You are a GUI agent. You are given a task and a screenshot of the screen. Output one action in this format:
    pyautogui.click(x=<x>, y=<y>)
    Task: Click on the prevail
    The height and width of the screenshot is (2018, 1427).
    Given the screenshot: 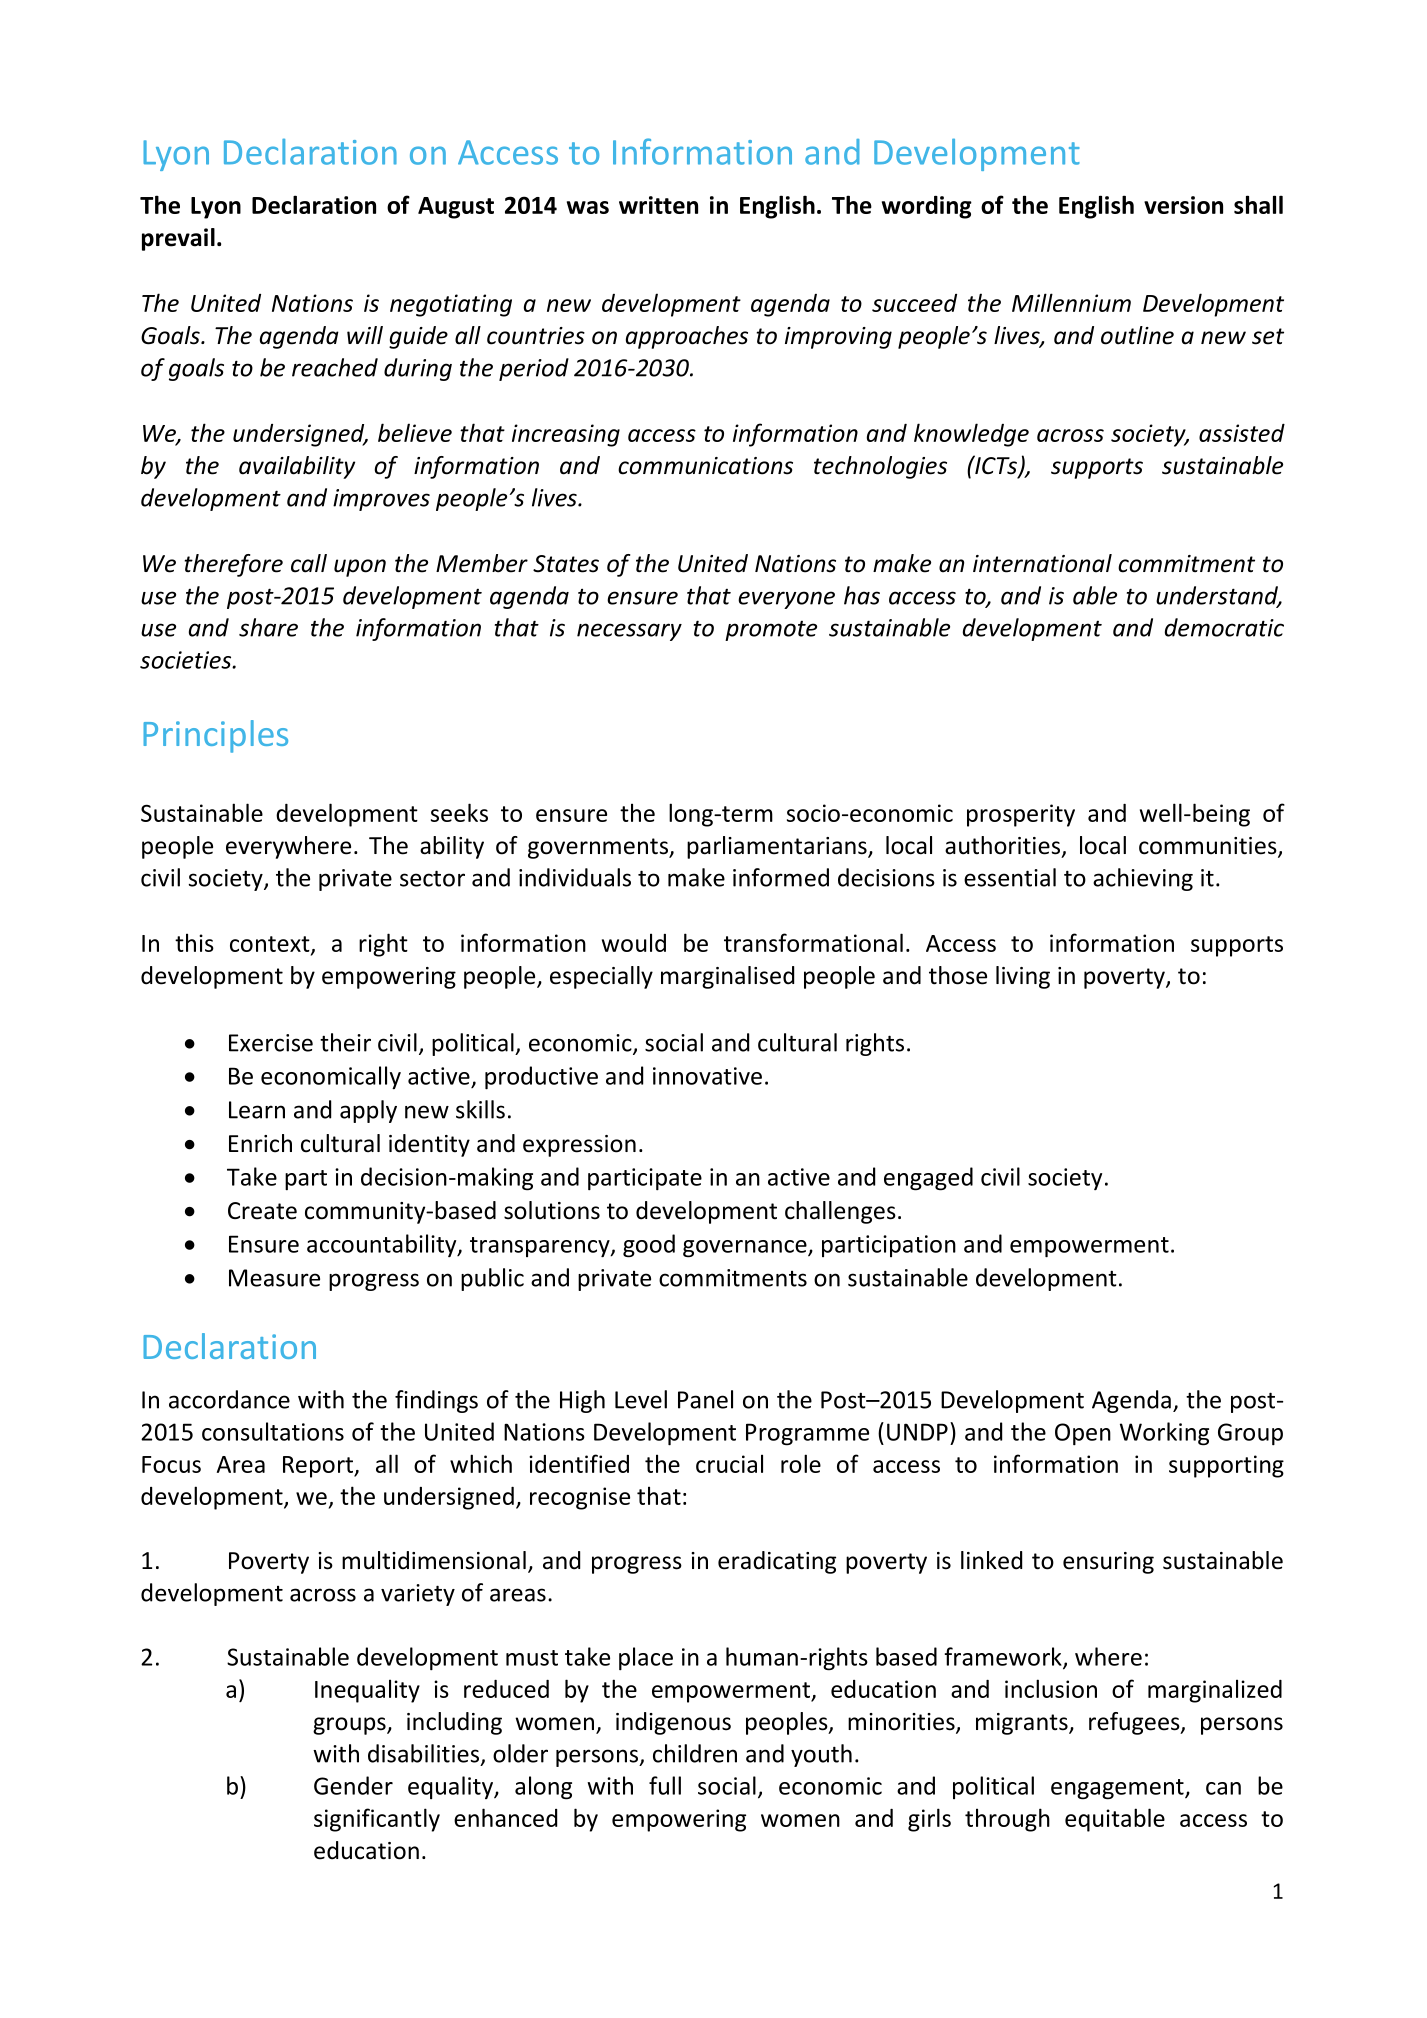 What is the action you would take?
    pyautogui.click(x=178, y=239)
